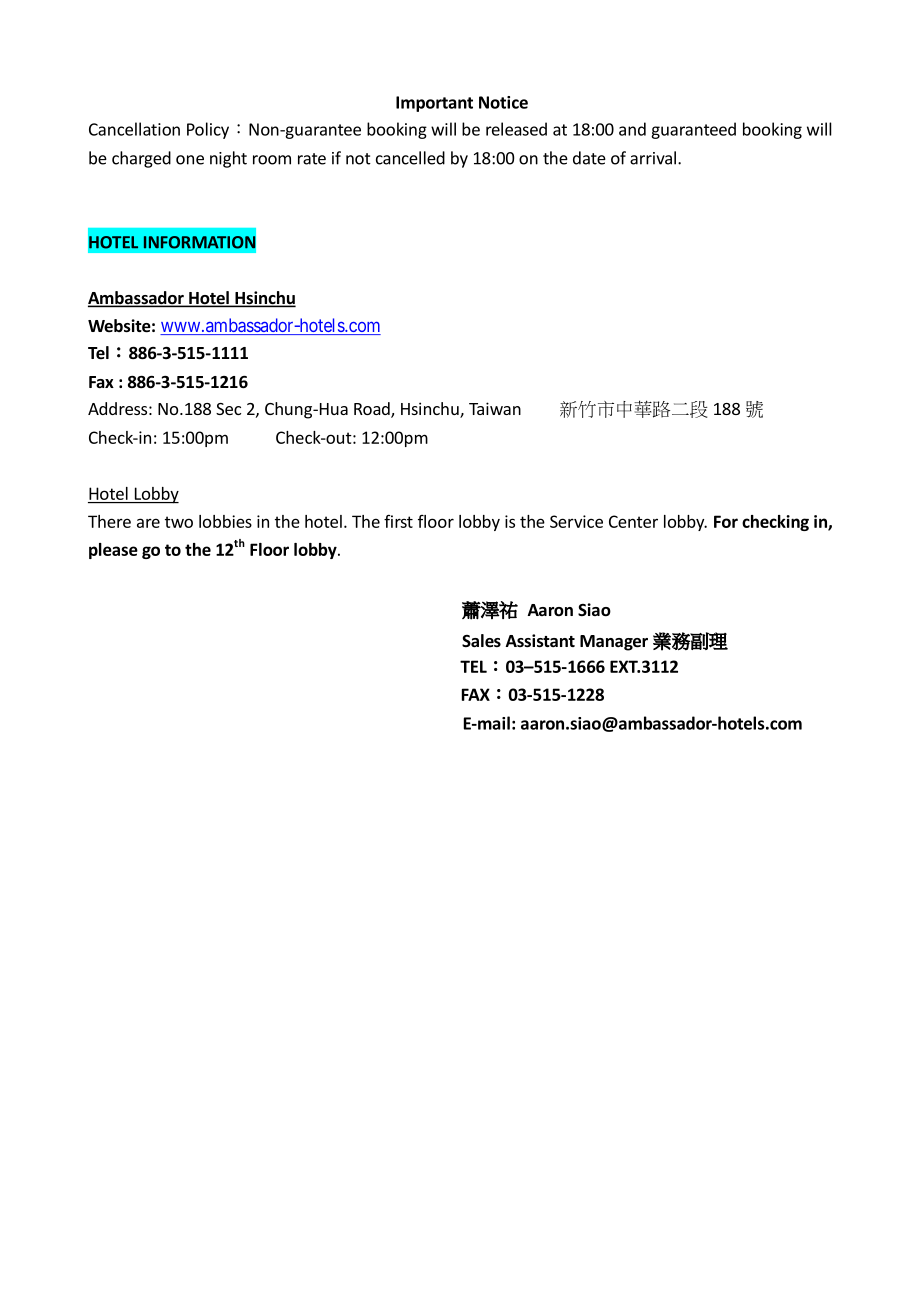 The image size is (924, 1307). What do you see at coordinates (632, 129) in the screenshot?
I see `and` at bounding box center [632, 129].
